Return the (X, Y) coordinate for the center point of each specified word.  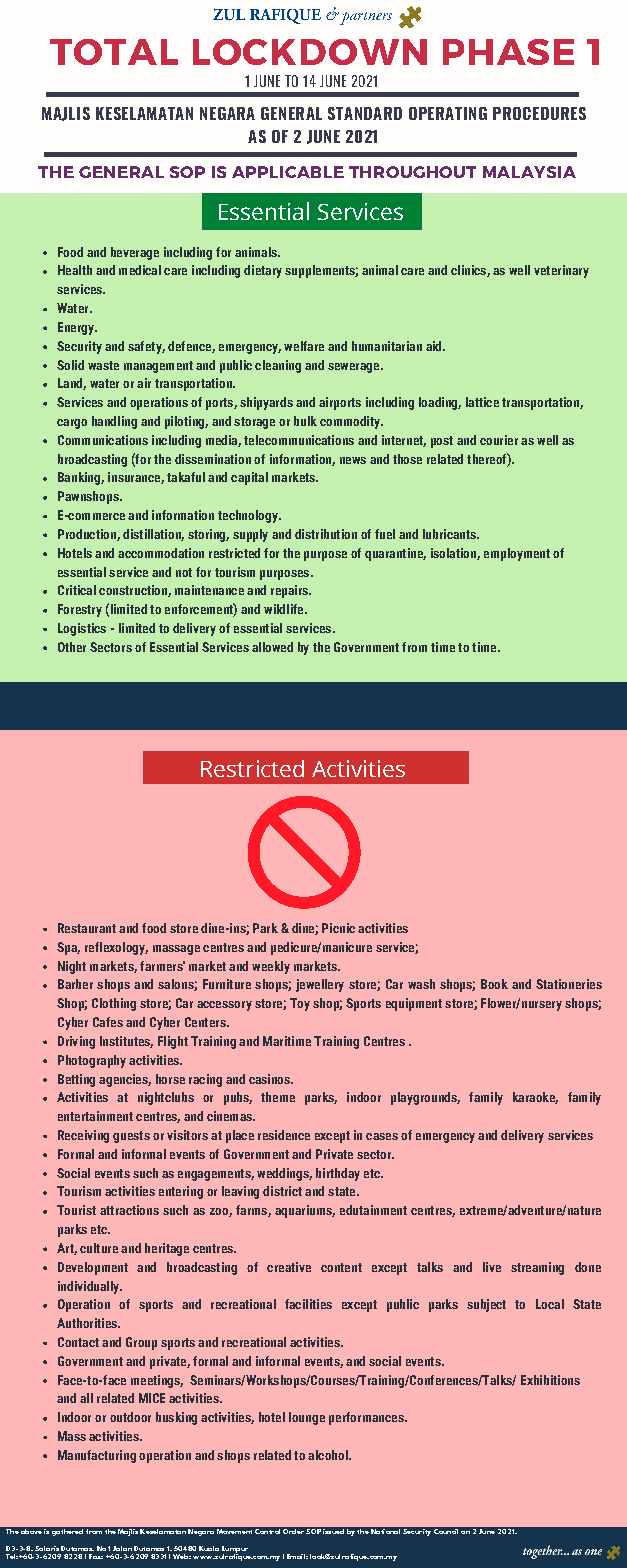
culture (99, 1248)
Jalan (122, 1548)
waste (103, 365)
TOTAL (114, 52)
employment (517, 554)
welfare (304, 346)
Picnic (338, 928)
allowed (272, 647)
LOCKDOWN (310, 52)
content (341, 1267)
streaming (537, 1268)
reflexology (116, 948)
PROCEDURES (539, 113)
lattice (482, 402)
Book (494, 984)
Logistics (82, 629)
